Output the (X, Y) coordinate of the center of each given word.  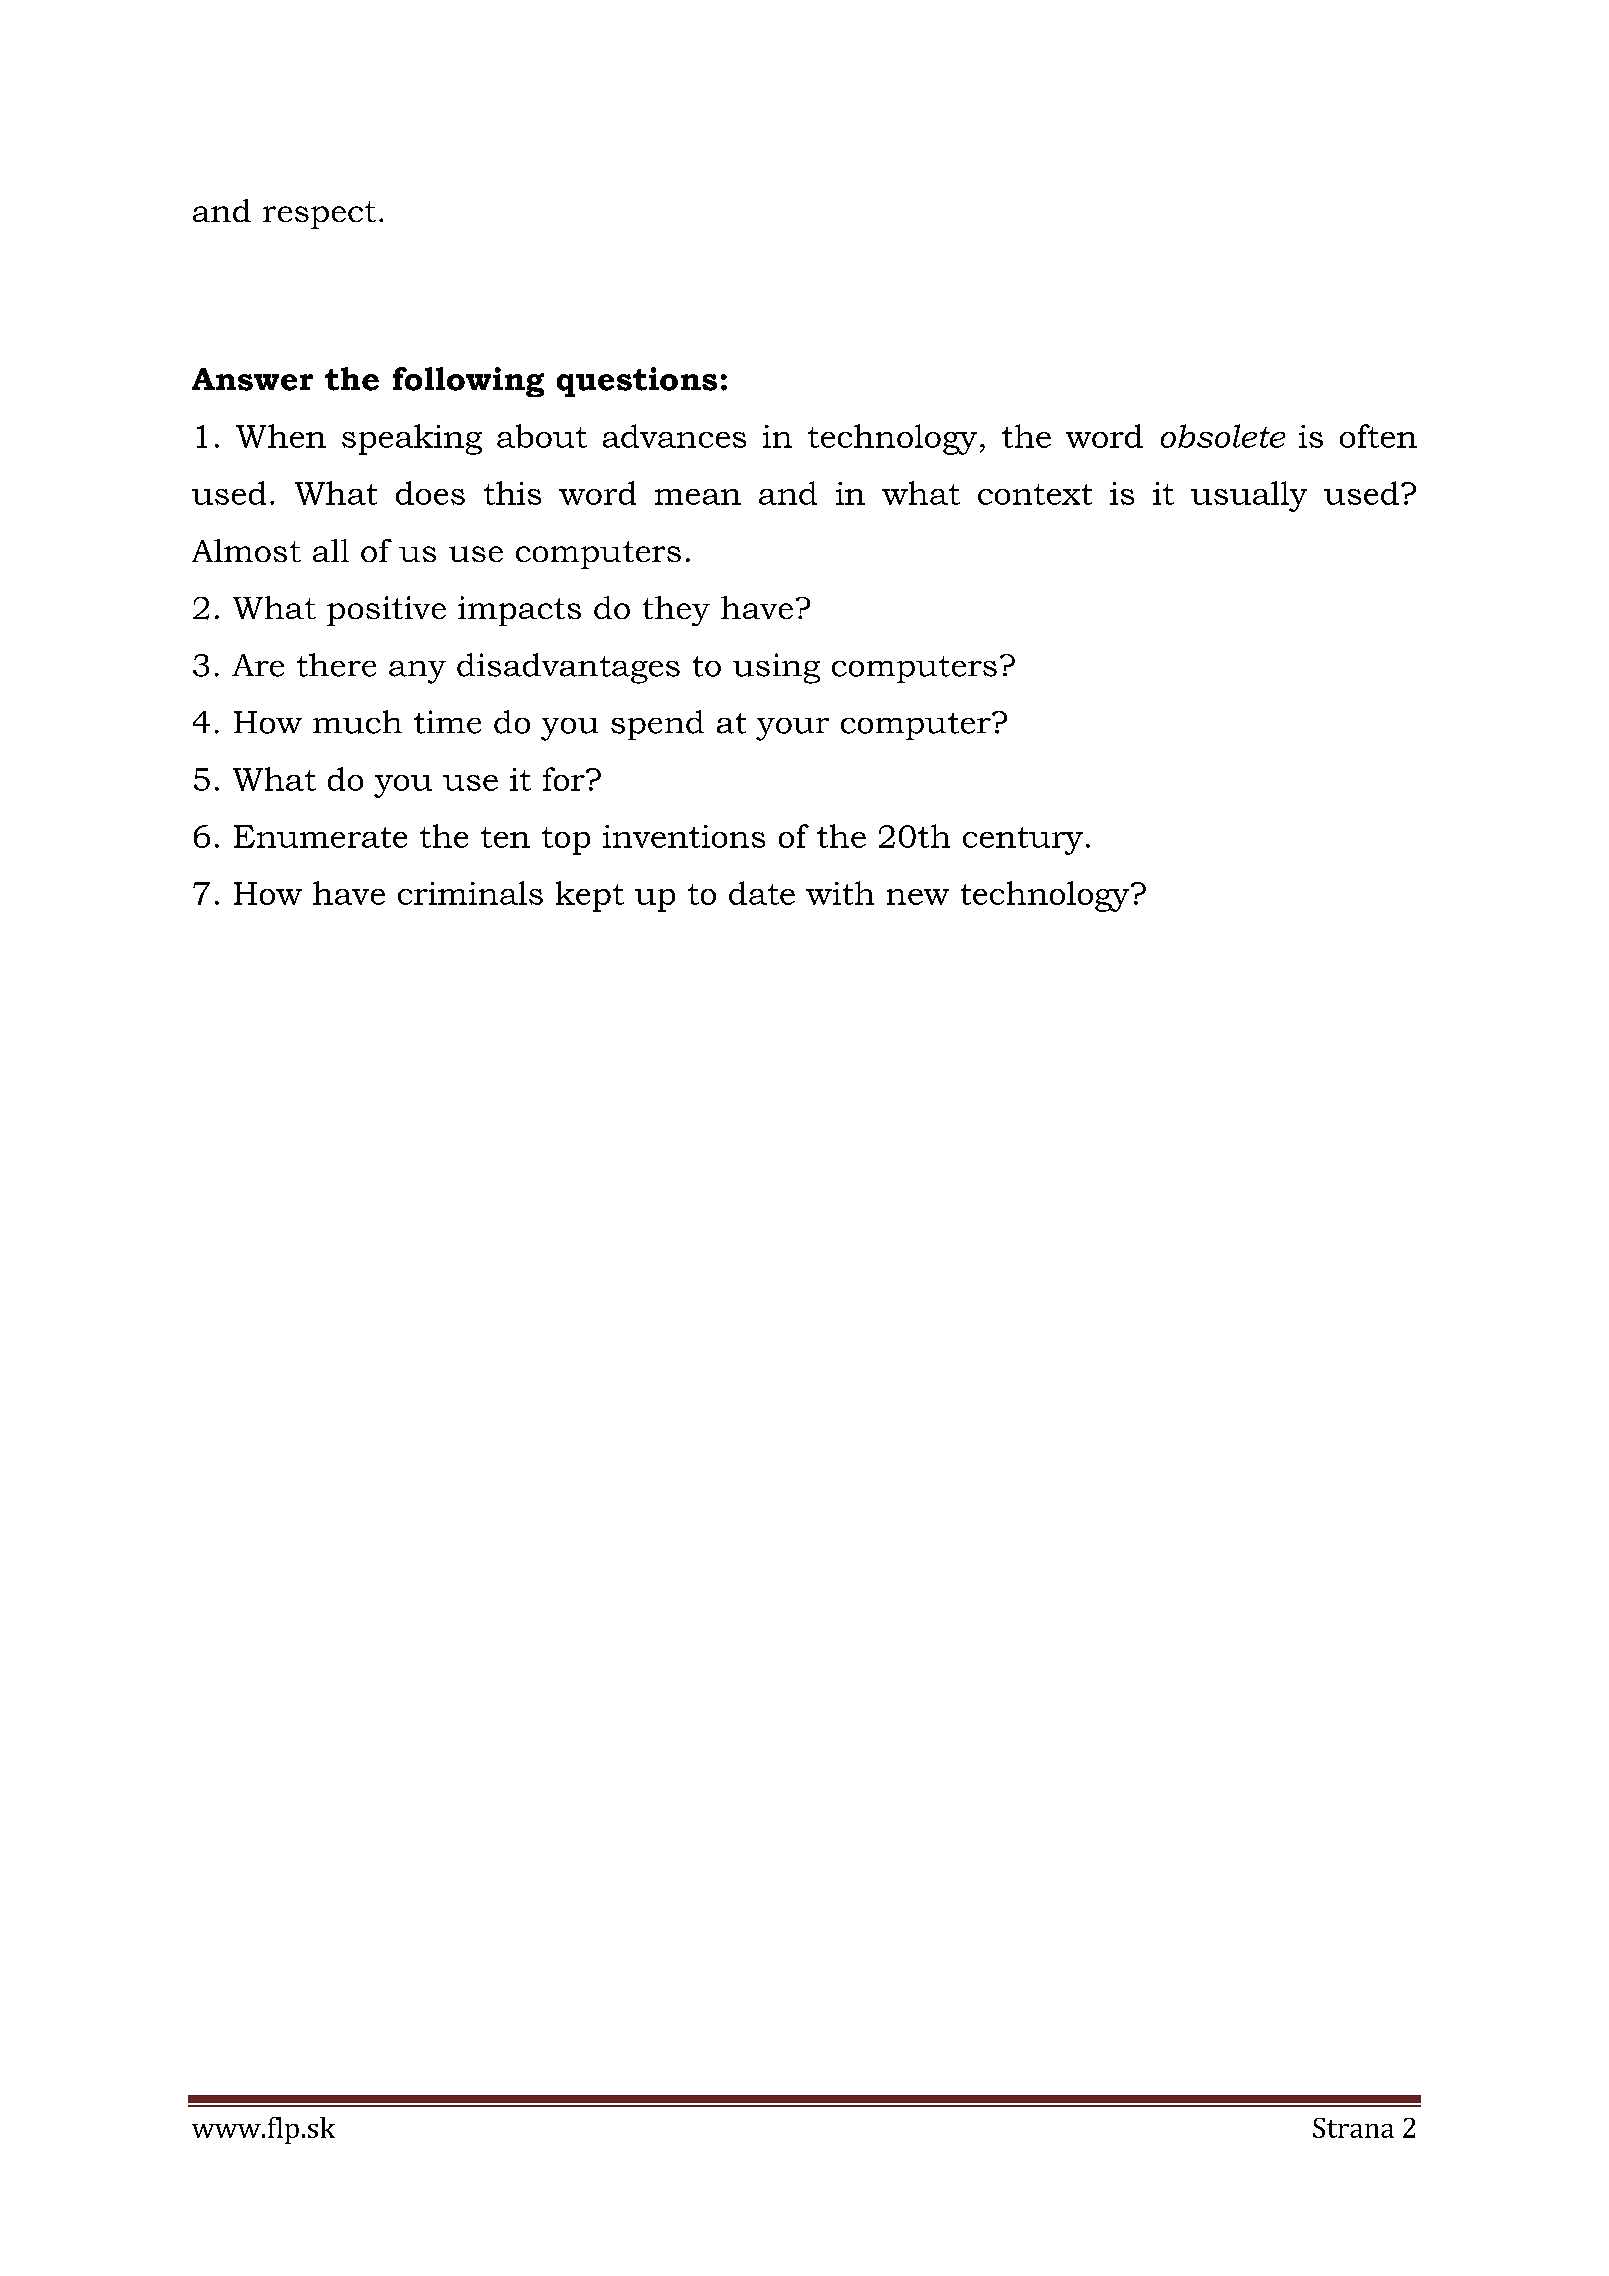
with (840, 893)
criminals (470, 893)
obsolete (1223, 436)
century (1023, 841)
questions (637, 382)
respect (319, 215)
